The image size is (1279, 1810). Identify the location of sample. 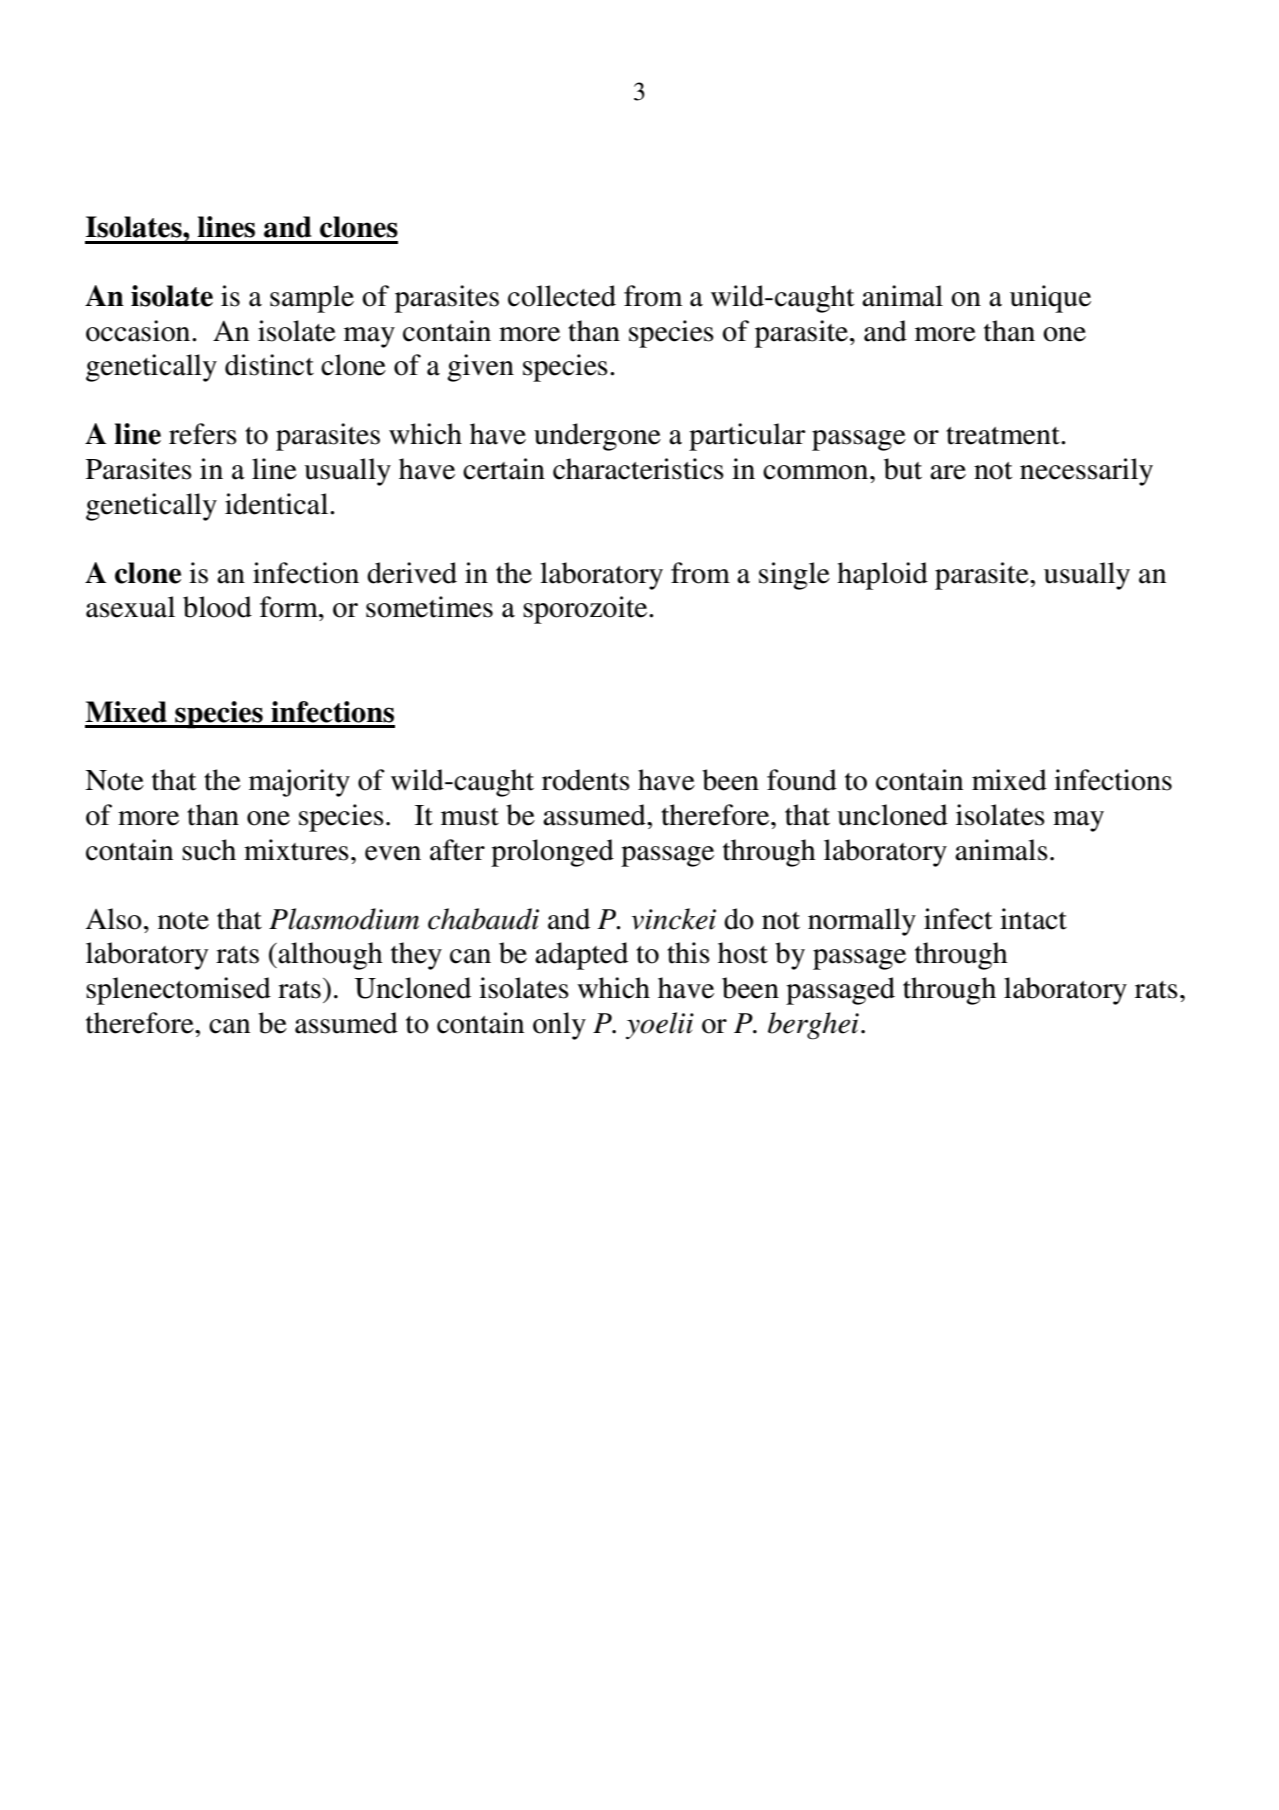
(312, 299).
